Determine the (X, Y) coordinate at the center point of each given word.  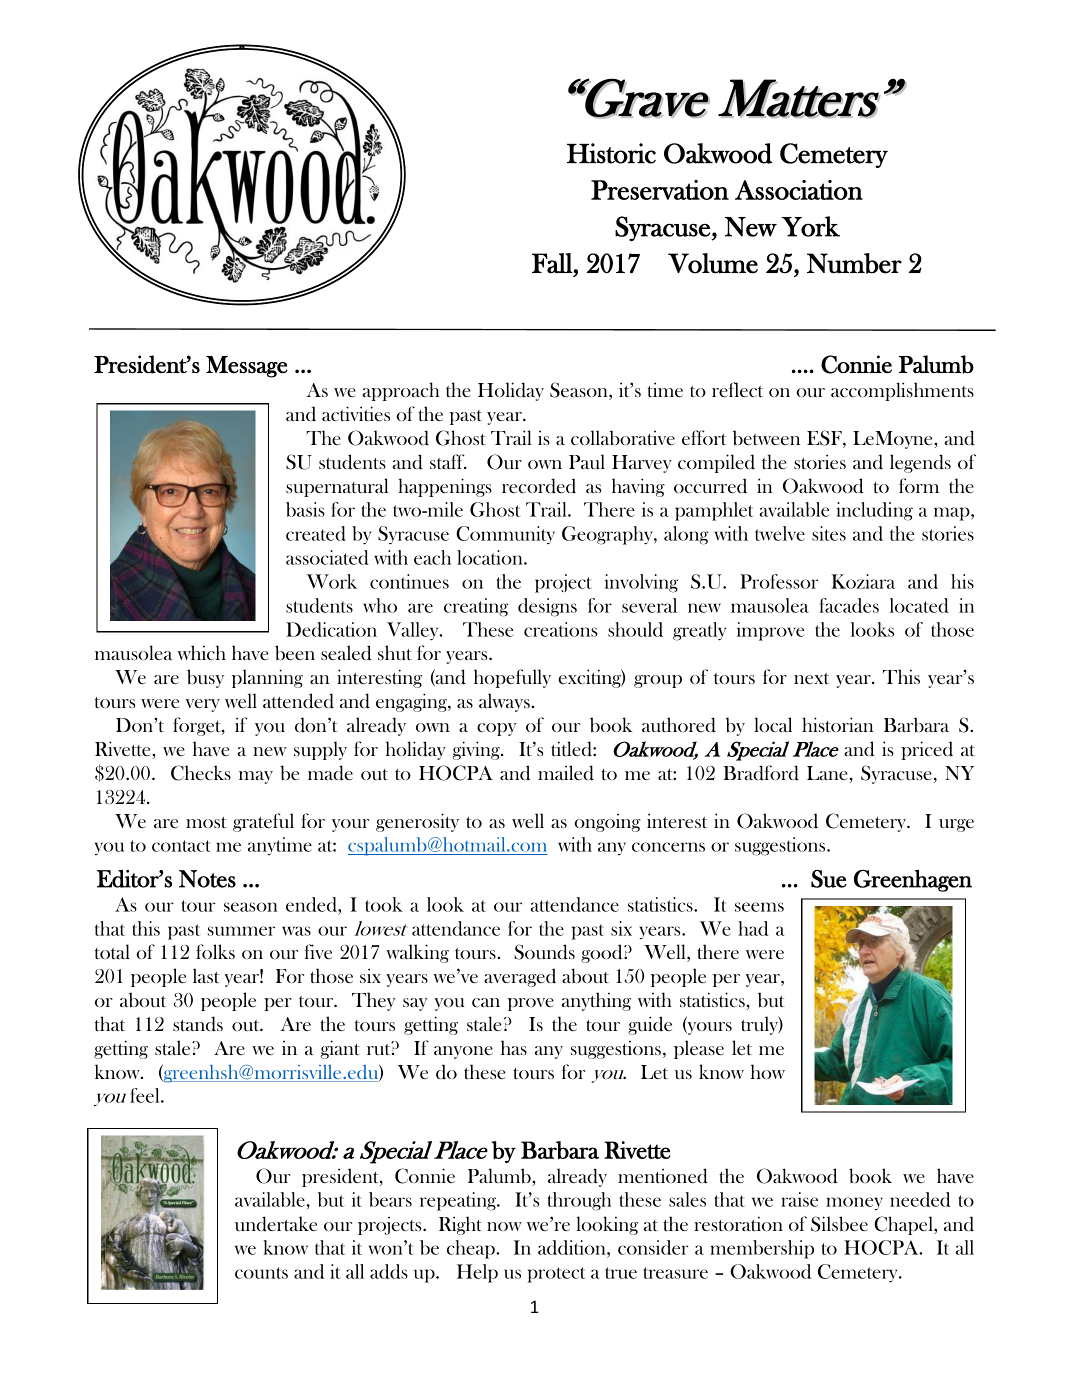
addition (573, 1249)
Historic (611, 153)
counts (261, 1273)
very (203, 705)
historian (837, 724)
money (854, 1203)
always (504, 702)
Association (799, 190)
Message (247, 367)
